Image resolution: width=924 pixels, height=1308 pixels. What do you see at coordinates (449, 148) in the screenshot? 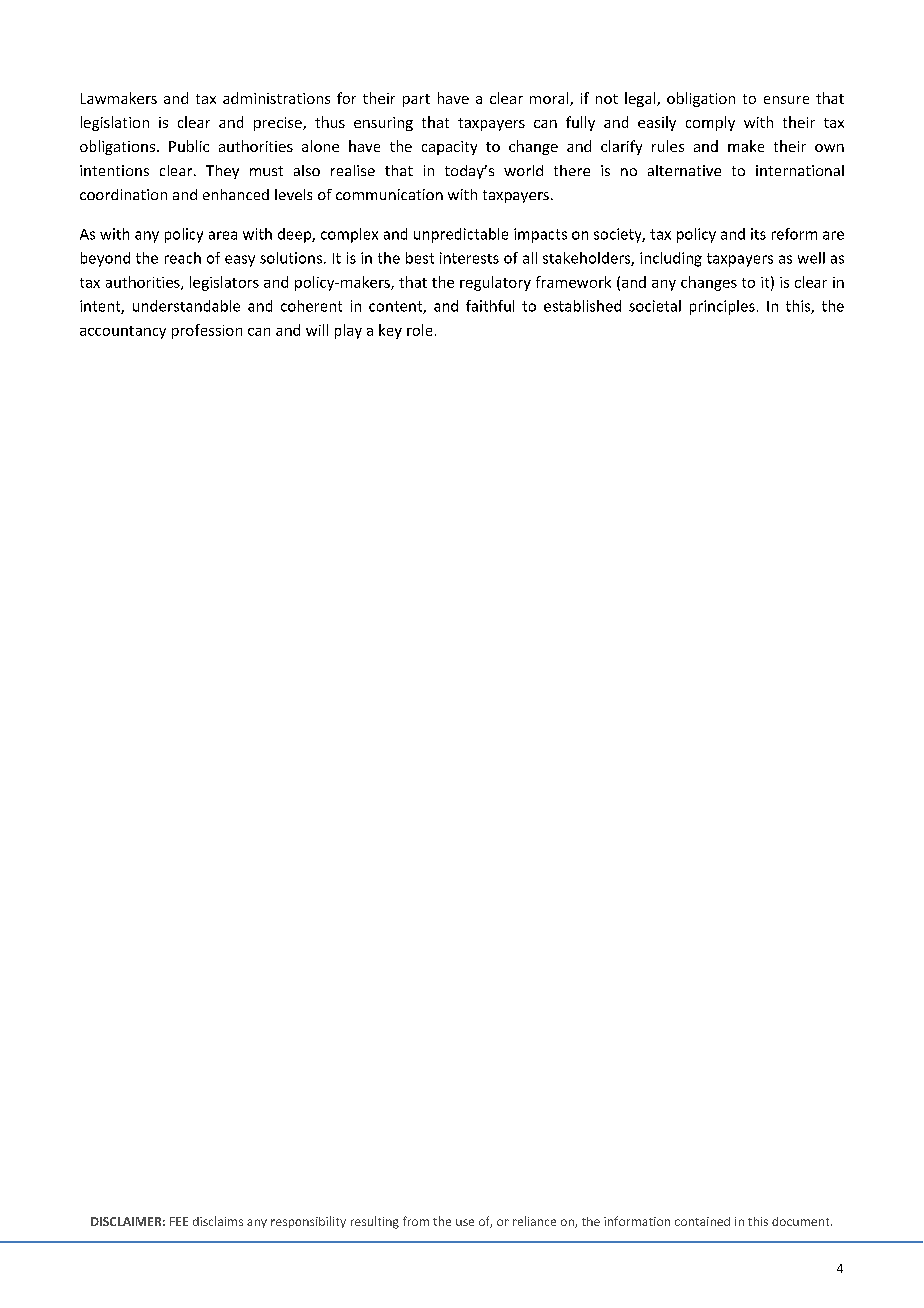
I see `capacity` at bounding box center [449, 148].
